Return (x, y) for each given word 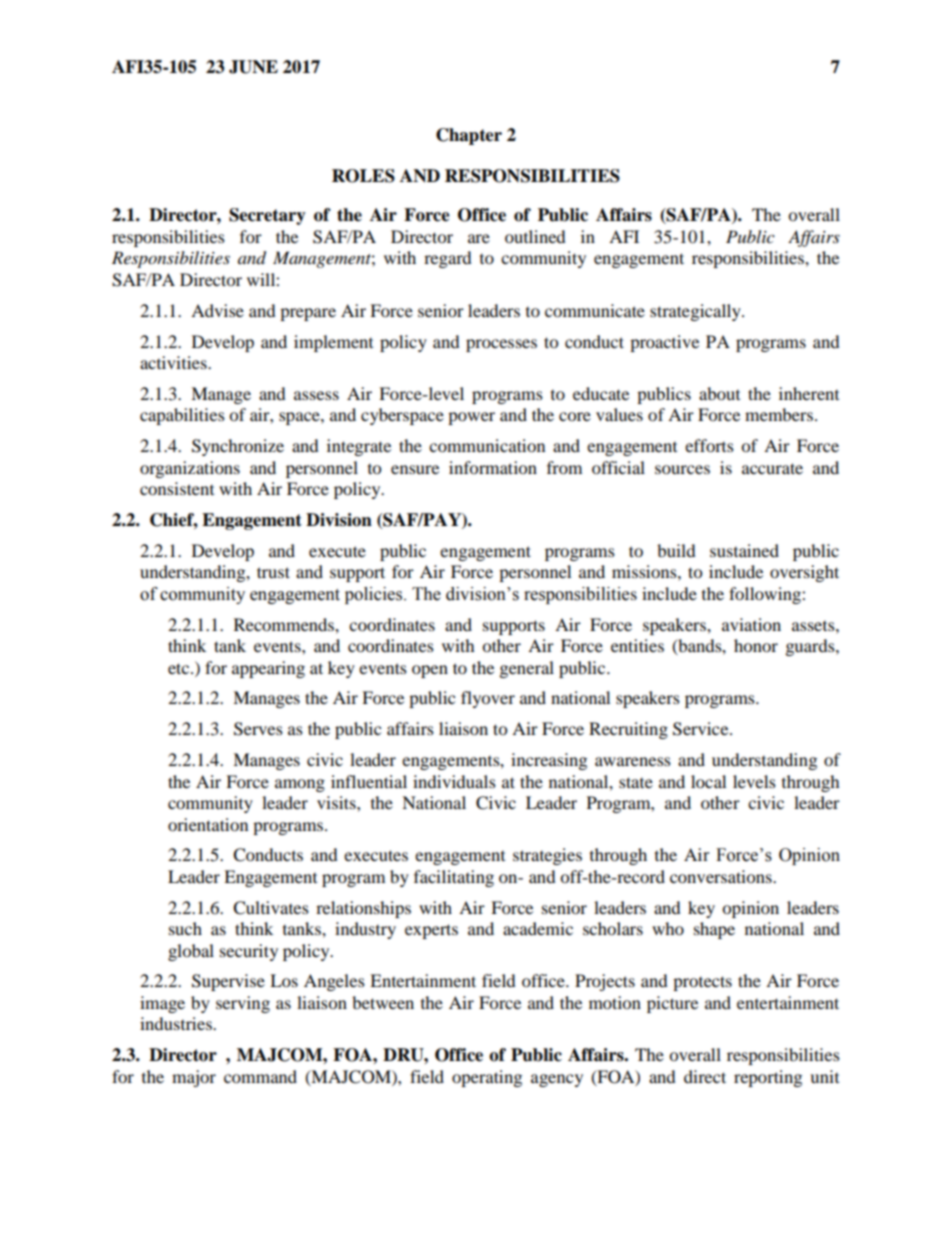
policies (375, 595)
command (260, 1076)
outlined (535, 236)
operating (487, 1078)
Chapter (469, 136)
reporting (768, 1078)
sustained (744, 550)
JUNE (253, 67)
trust (273, 572)
